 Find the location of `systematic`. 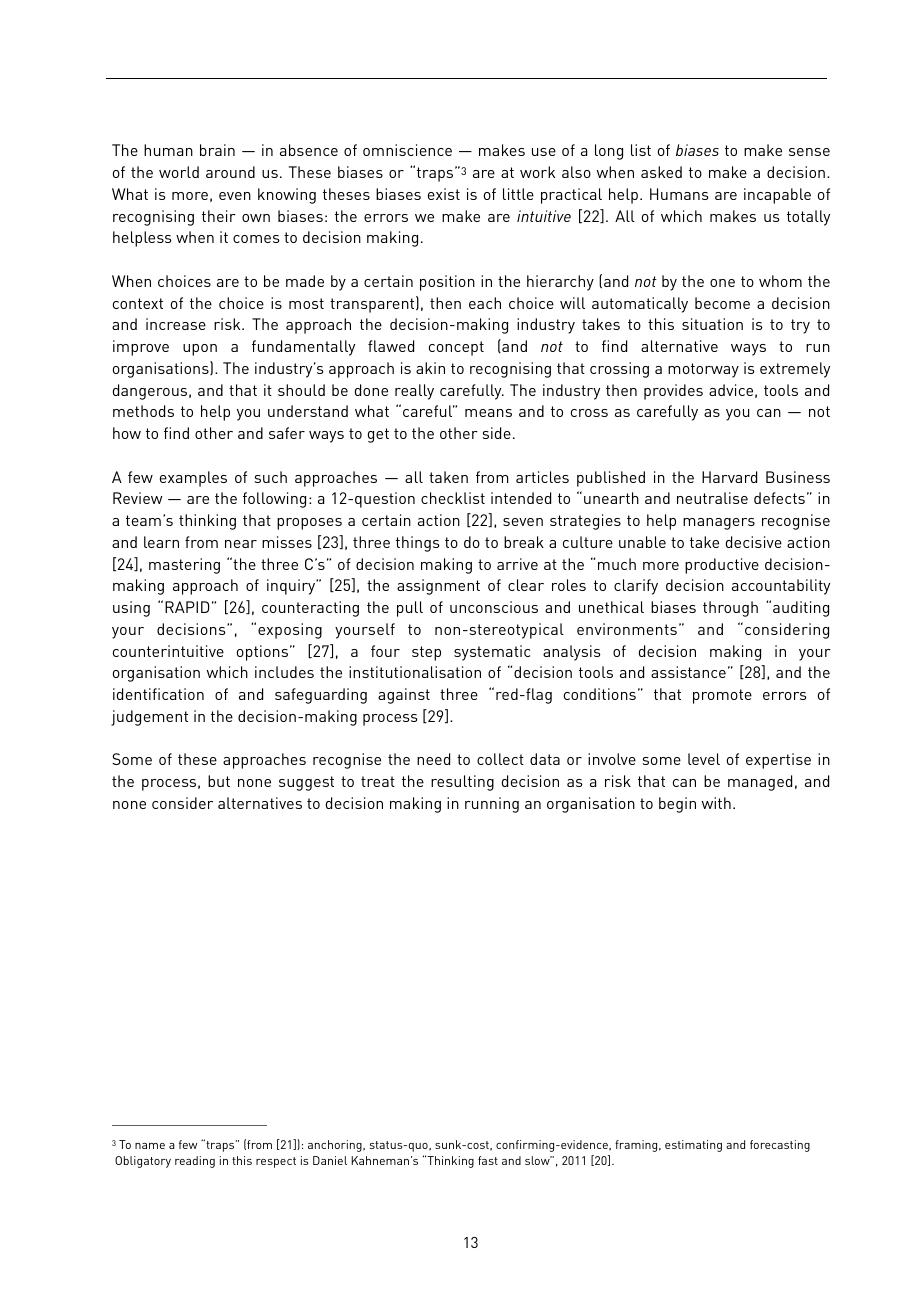

systematic is located at coordinates (492, 653).
